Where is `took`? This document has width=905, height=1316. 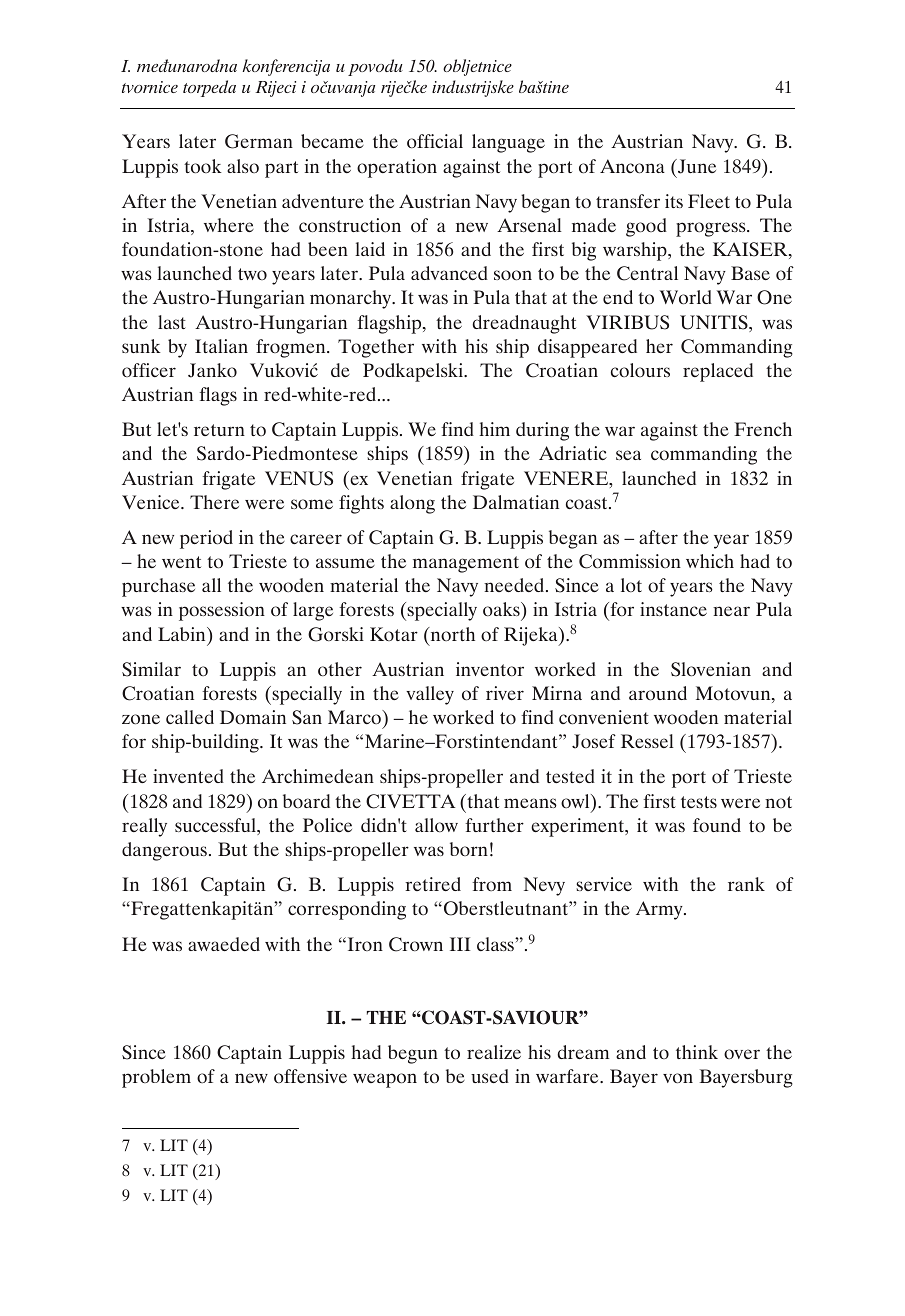
took is located at coordinates (203, 166).
